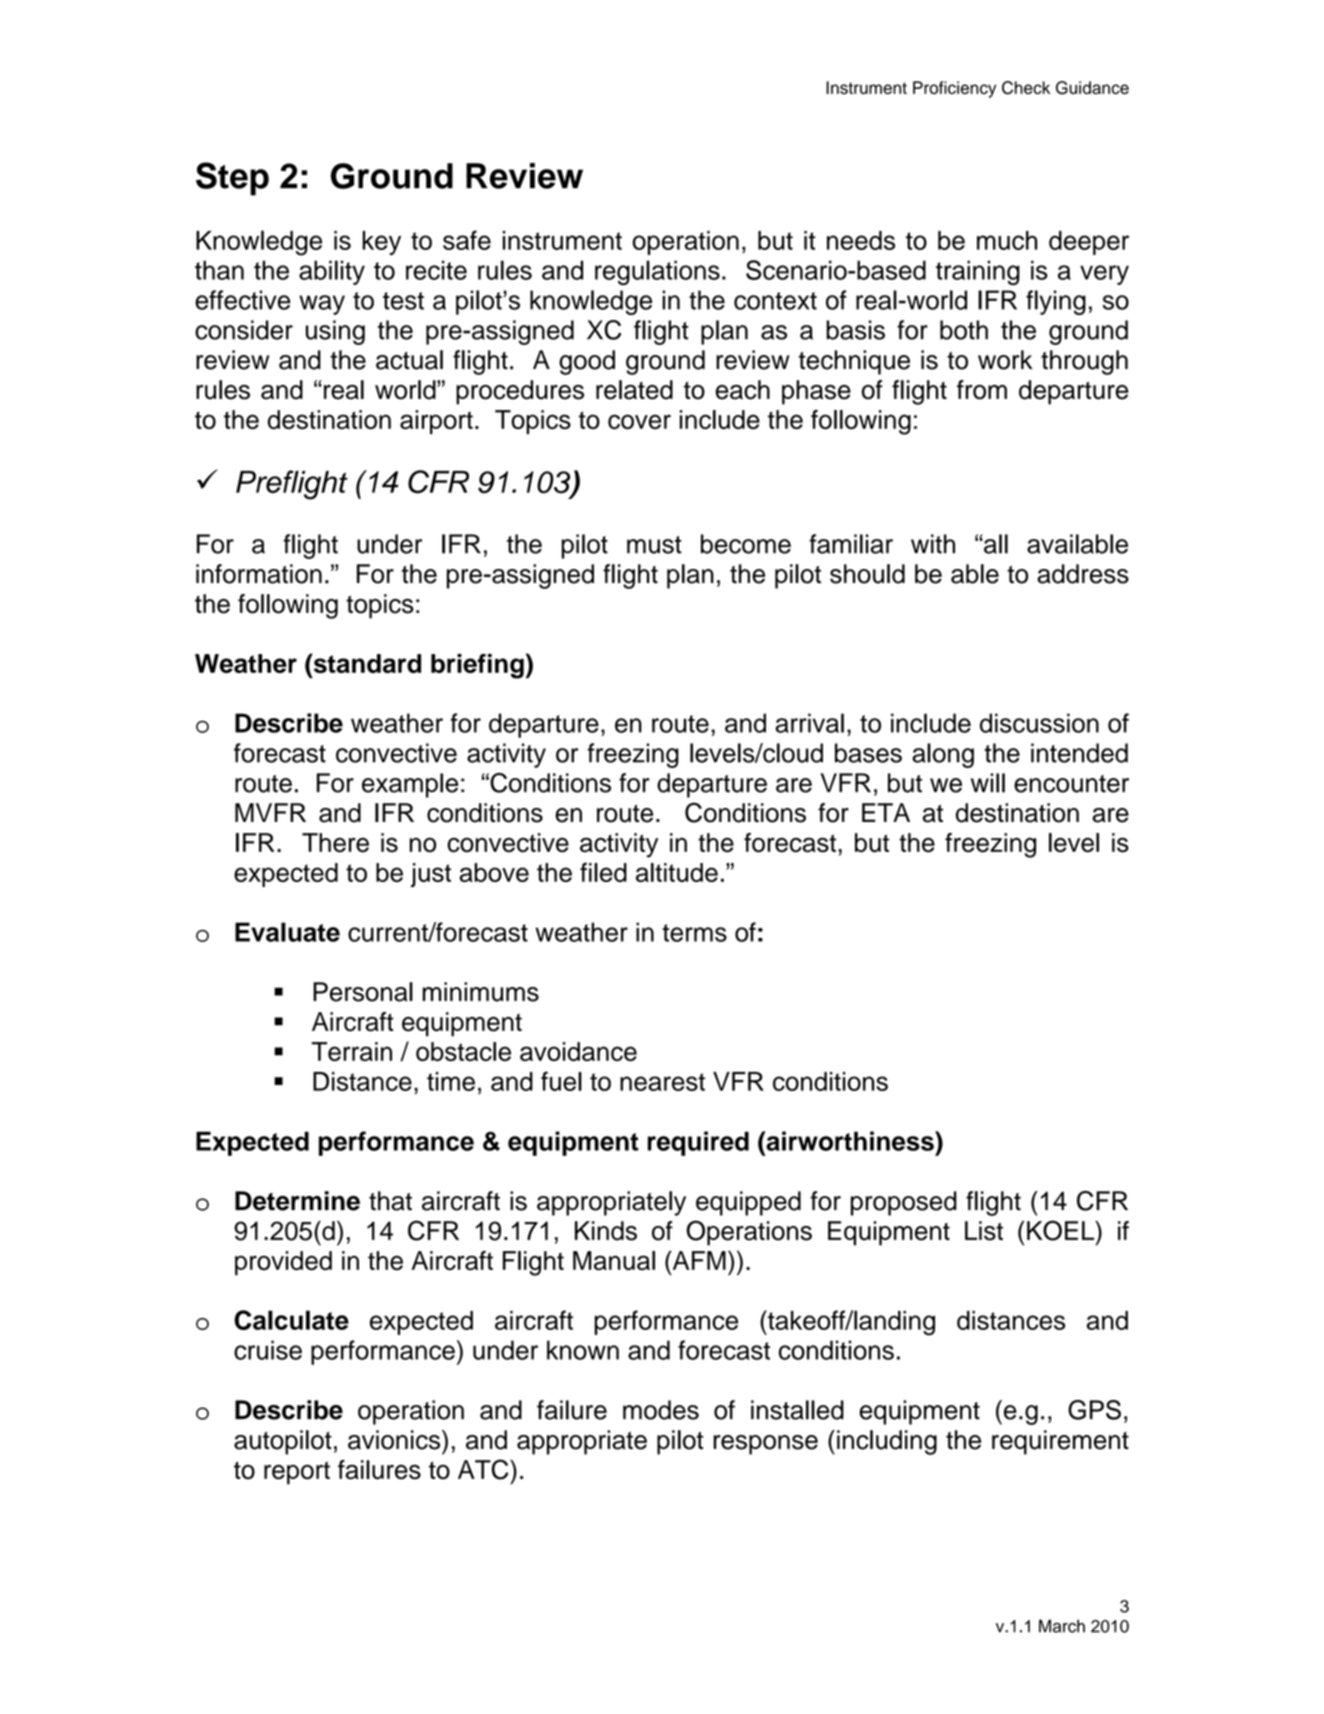  What do you see at coordinates (1026, 88) in the document?
I see `Check` at bounding box center [1026, 88].
